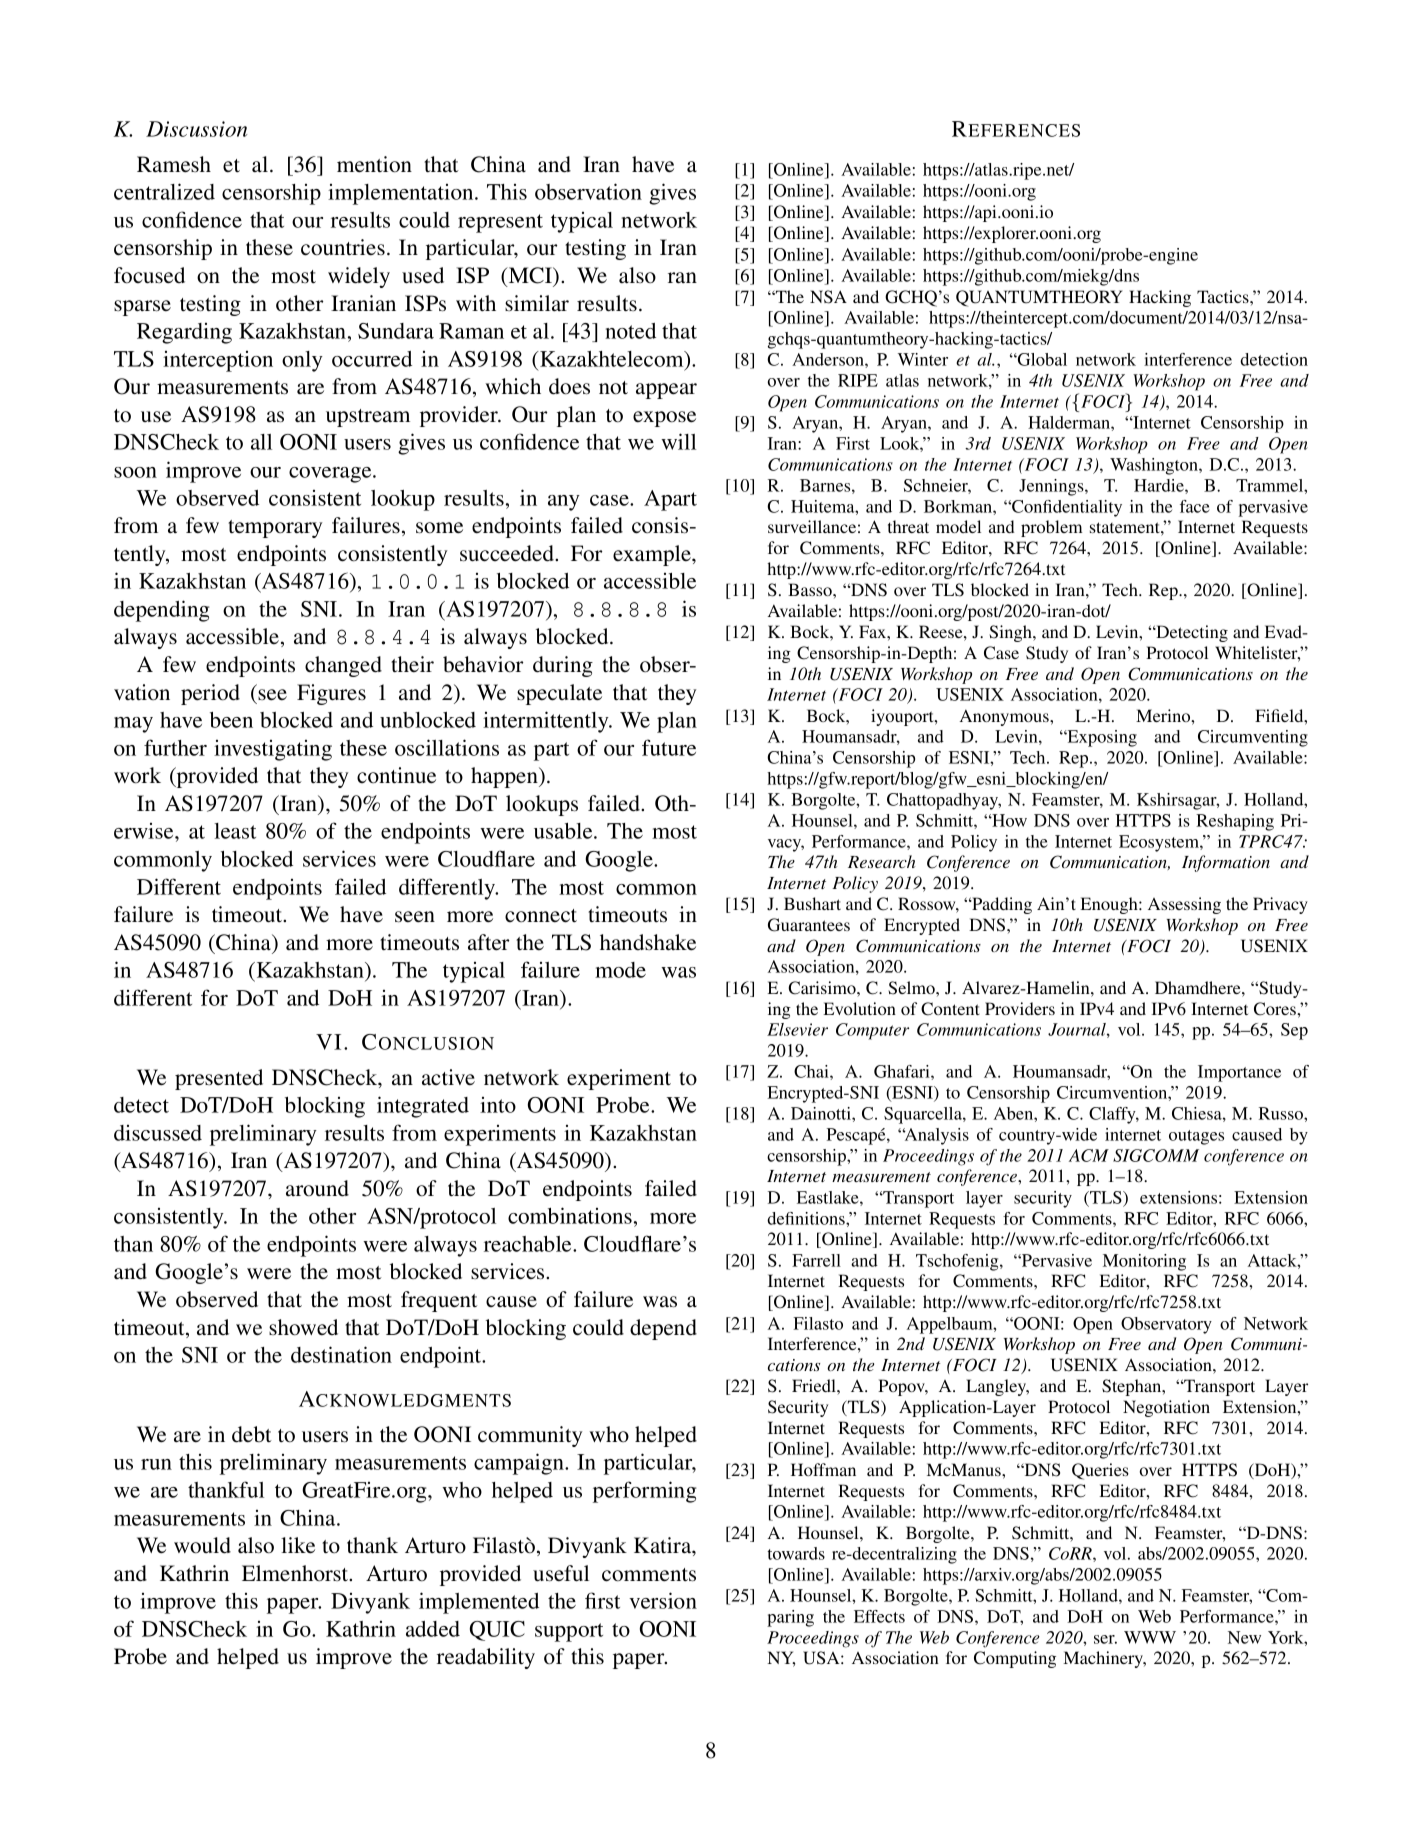  Describe the element at coordinates (1144, 1262) in the image. I see `Monitoring` at that location.
